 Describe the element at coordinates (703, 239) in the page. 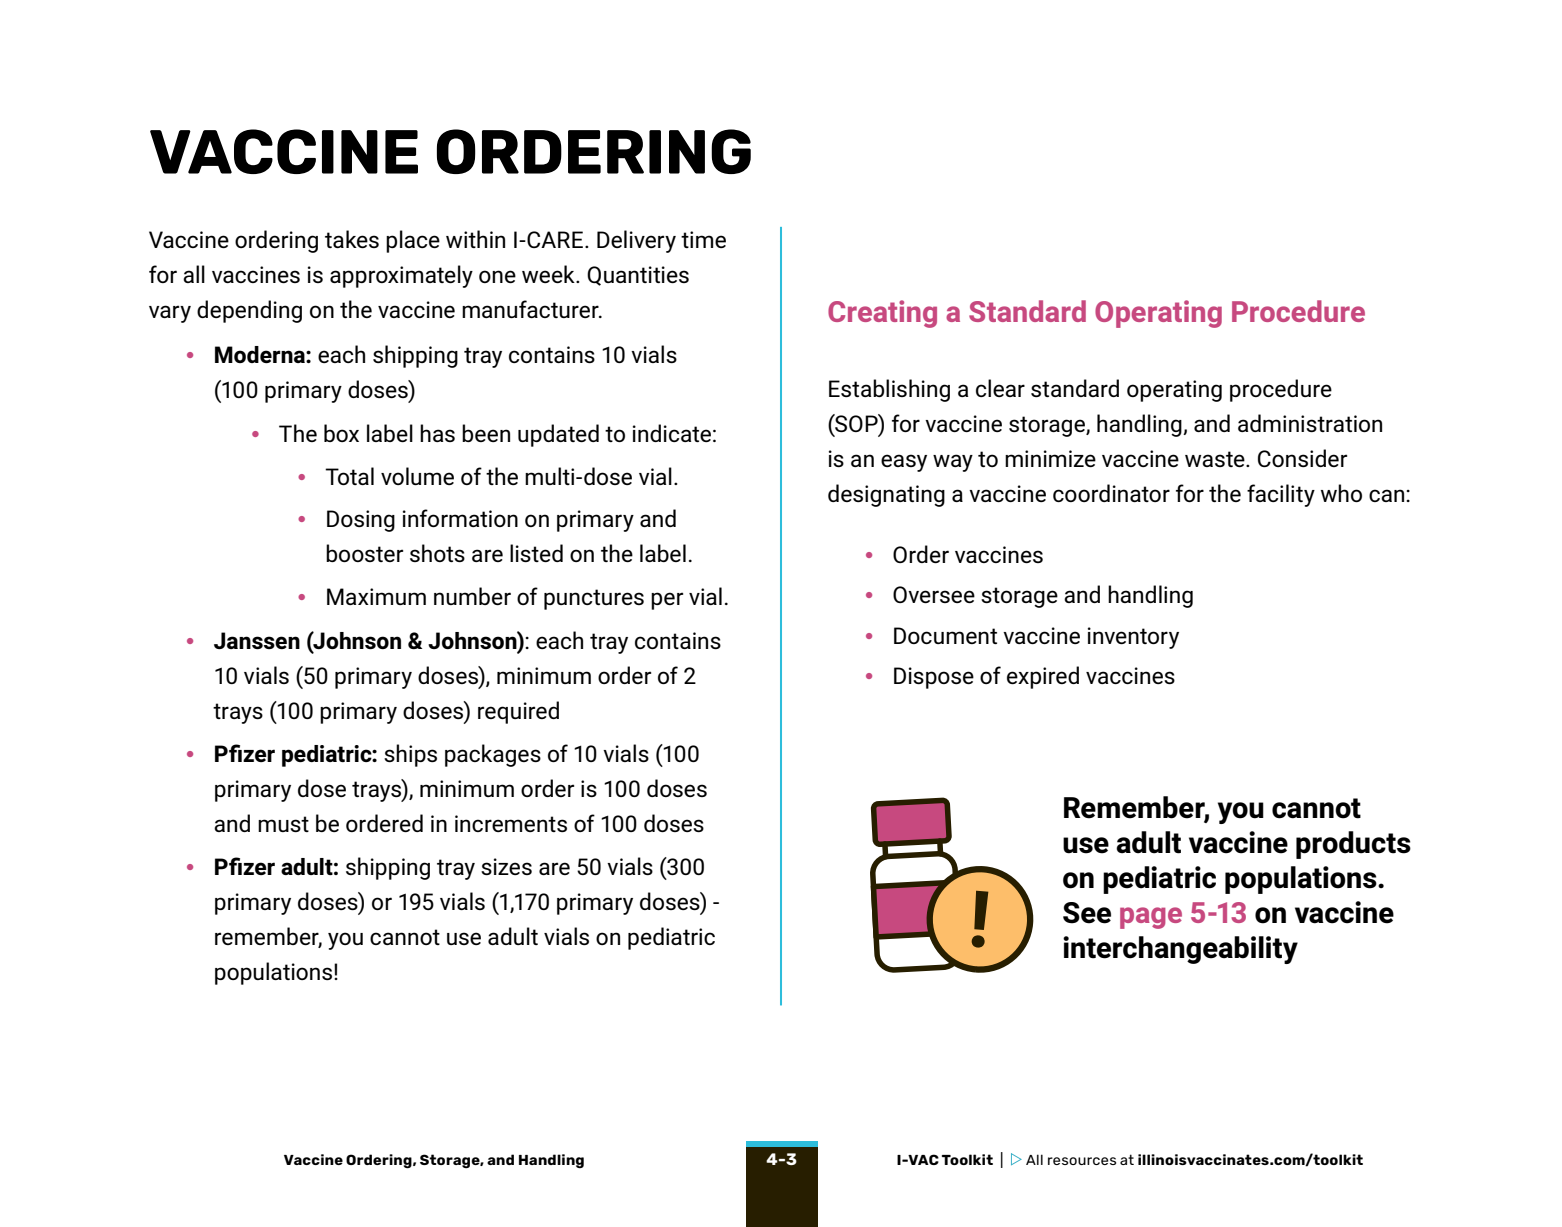

I see `time` at that location.
